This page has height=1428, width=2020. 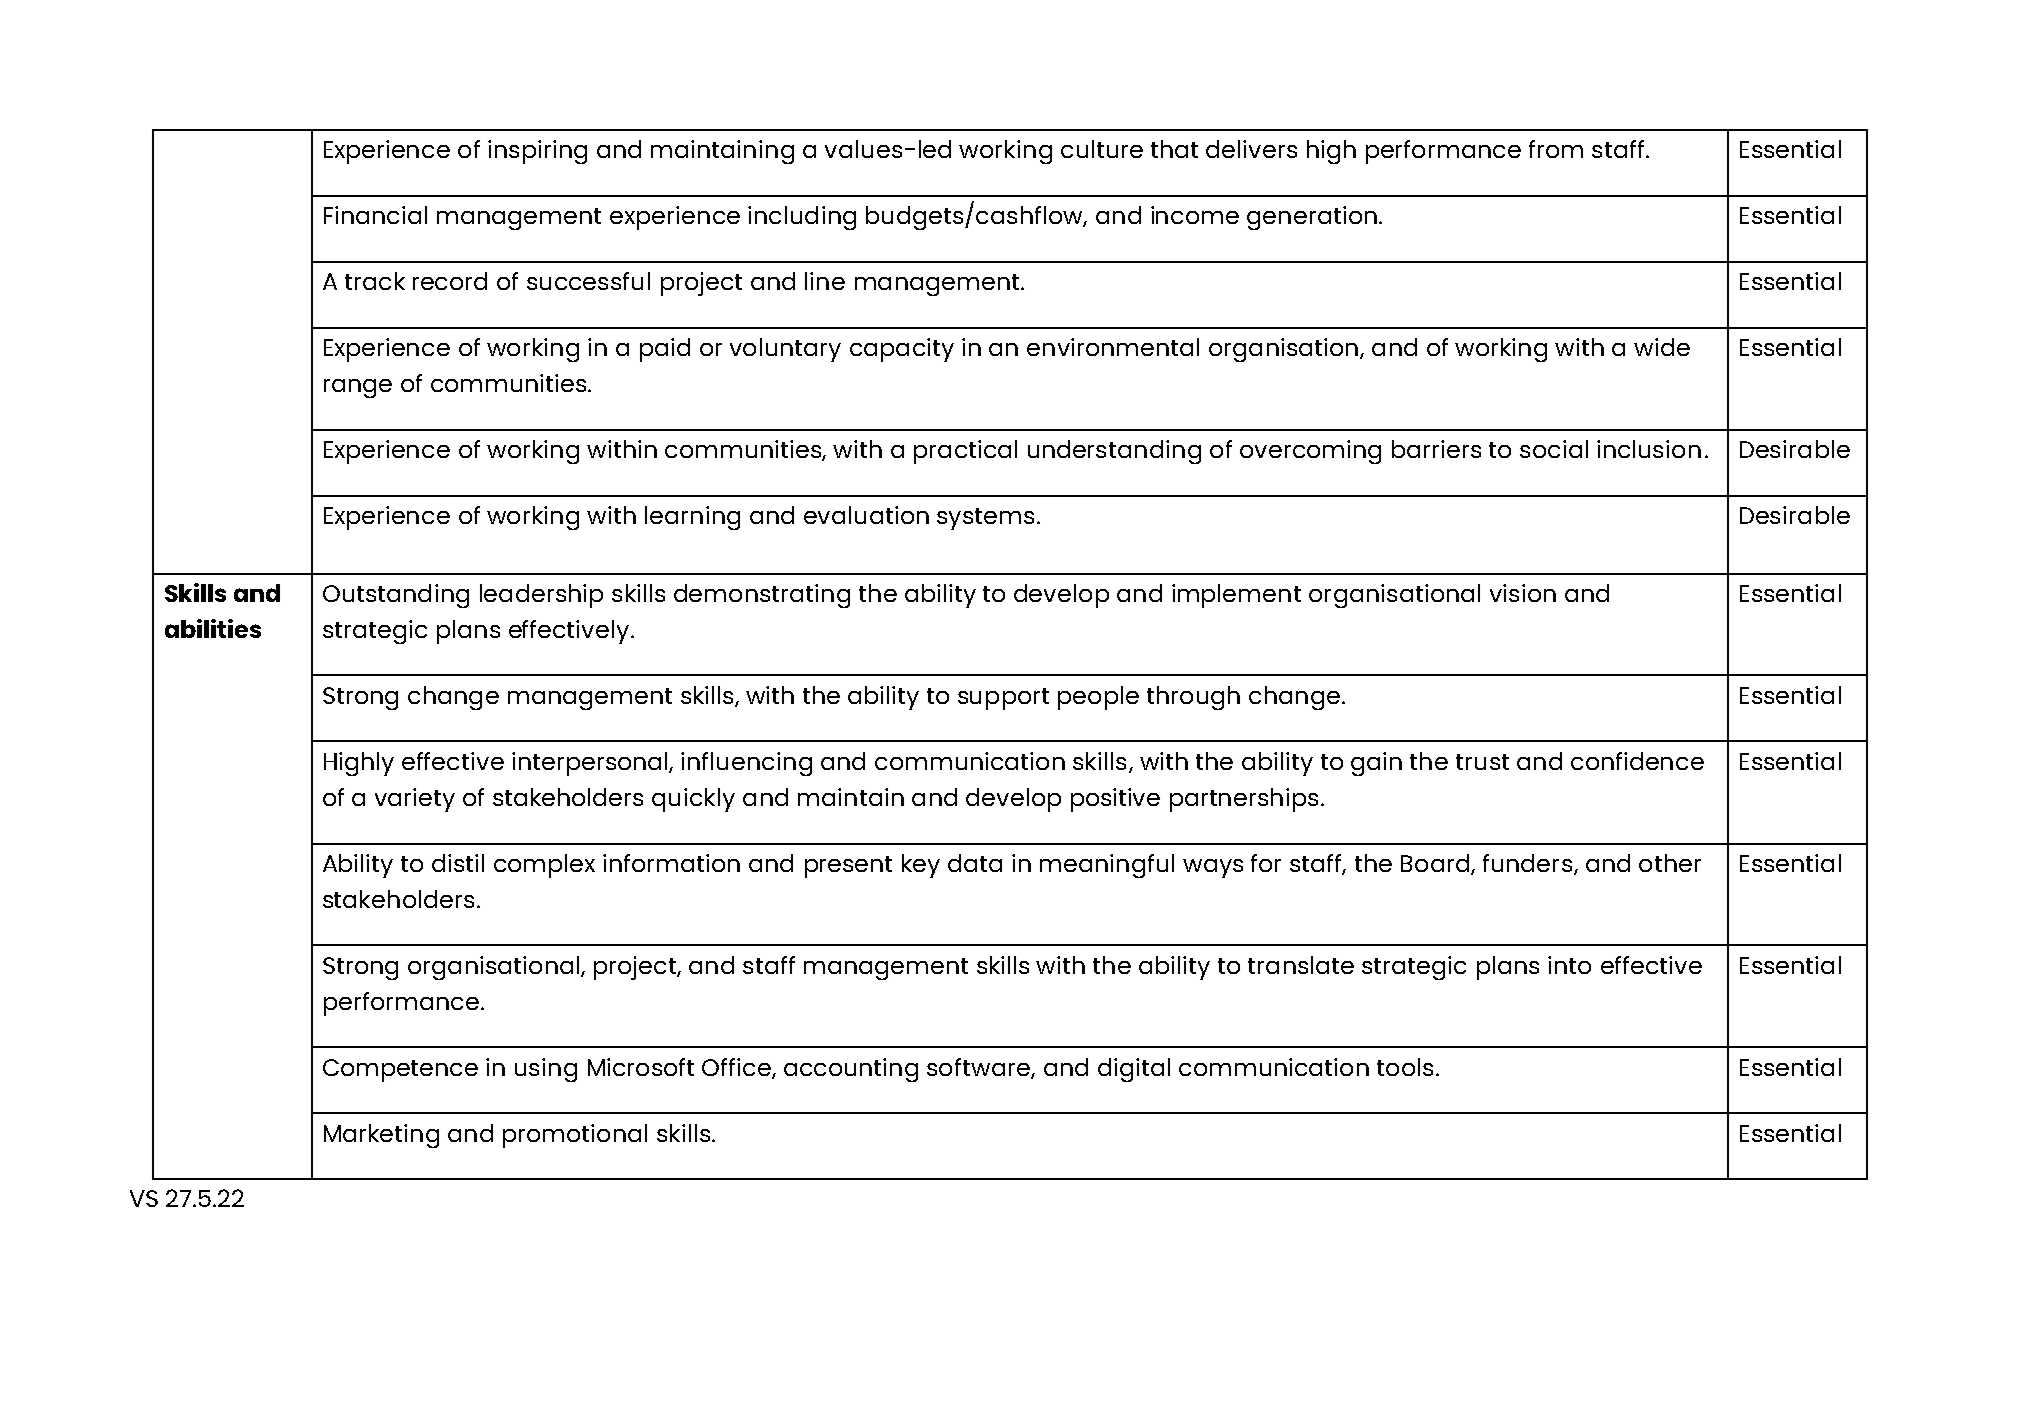 I want to click on Outstanding, so click(x=396, y=596).
